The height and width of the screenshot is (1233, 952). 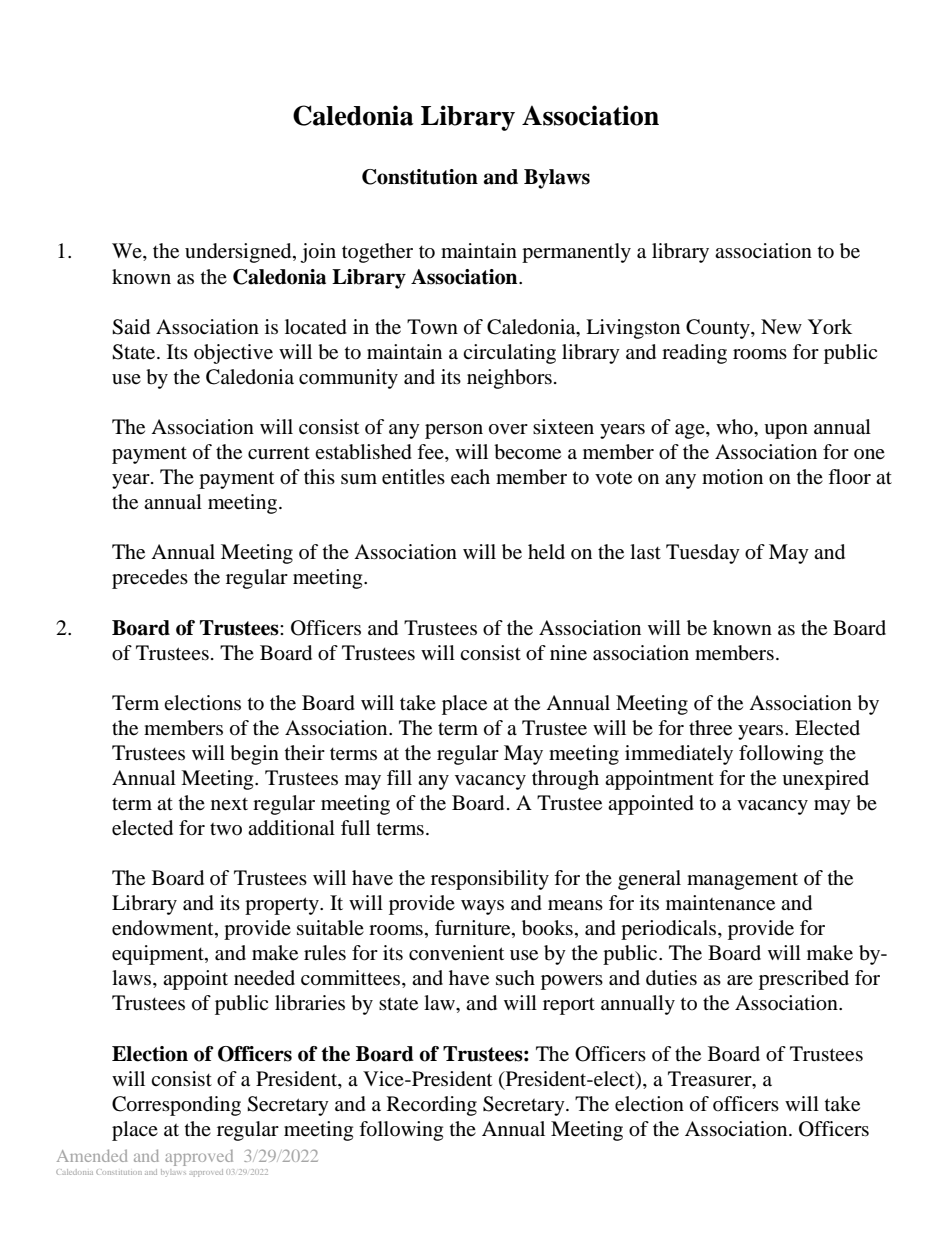 What do you see at coordinates (546, 552) in the screenshot?
I see `held` at bounding box center [546, 552].
